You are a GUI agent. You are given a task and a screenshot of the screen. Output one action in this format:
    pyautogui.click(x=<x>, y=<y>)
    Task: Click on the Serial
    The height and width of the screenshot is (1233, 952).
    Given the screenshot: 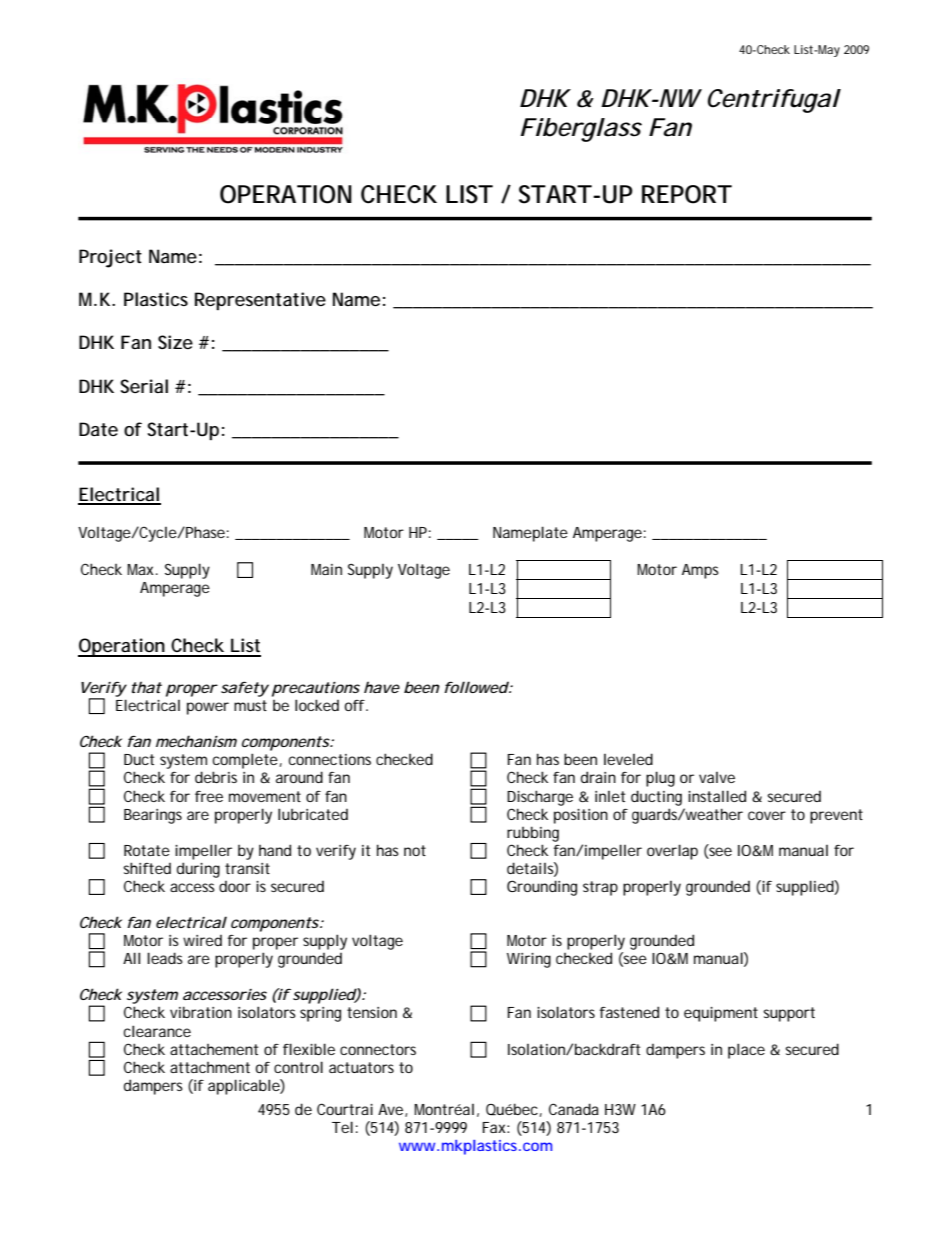 What is the action you would take?
    pyautogui.click(x=144, y=386)
